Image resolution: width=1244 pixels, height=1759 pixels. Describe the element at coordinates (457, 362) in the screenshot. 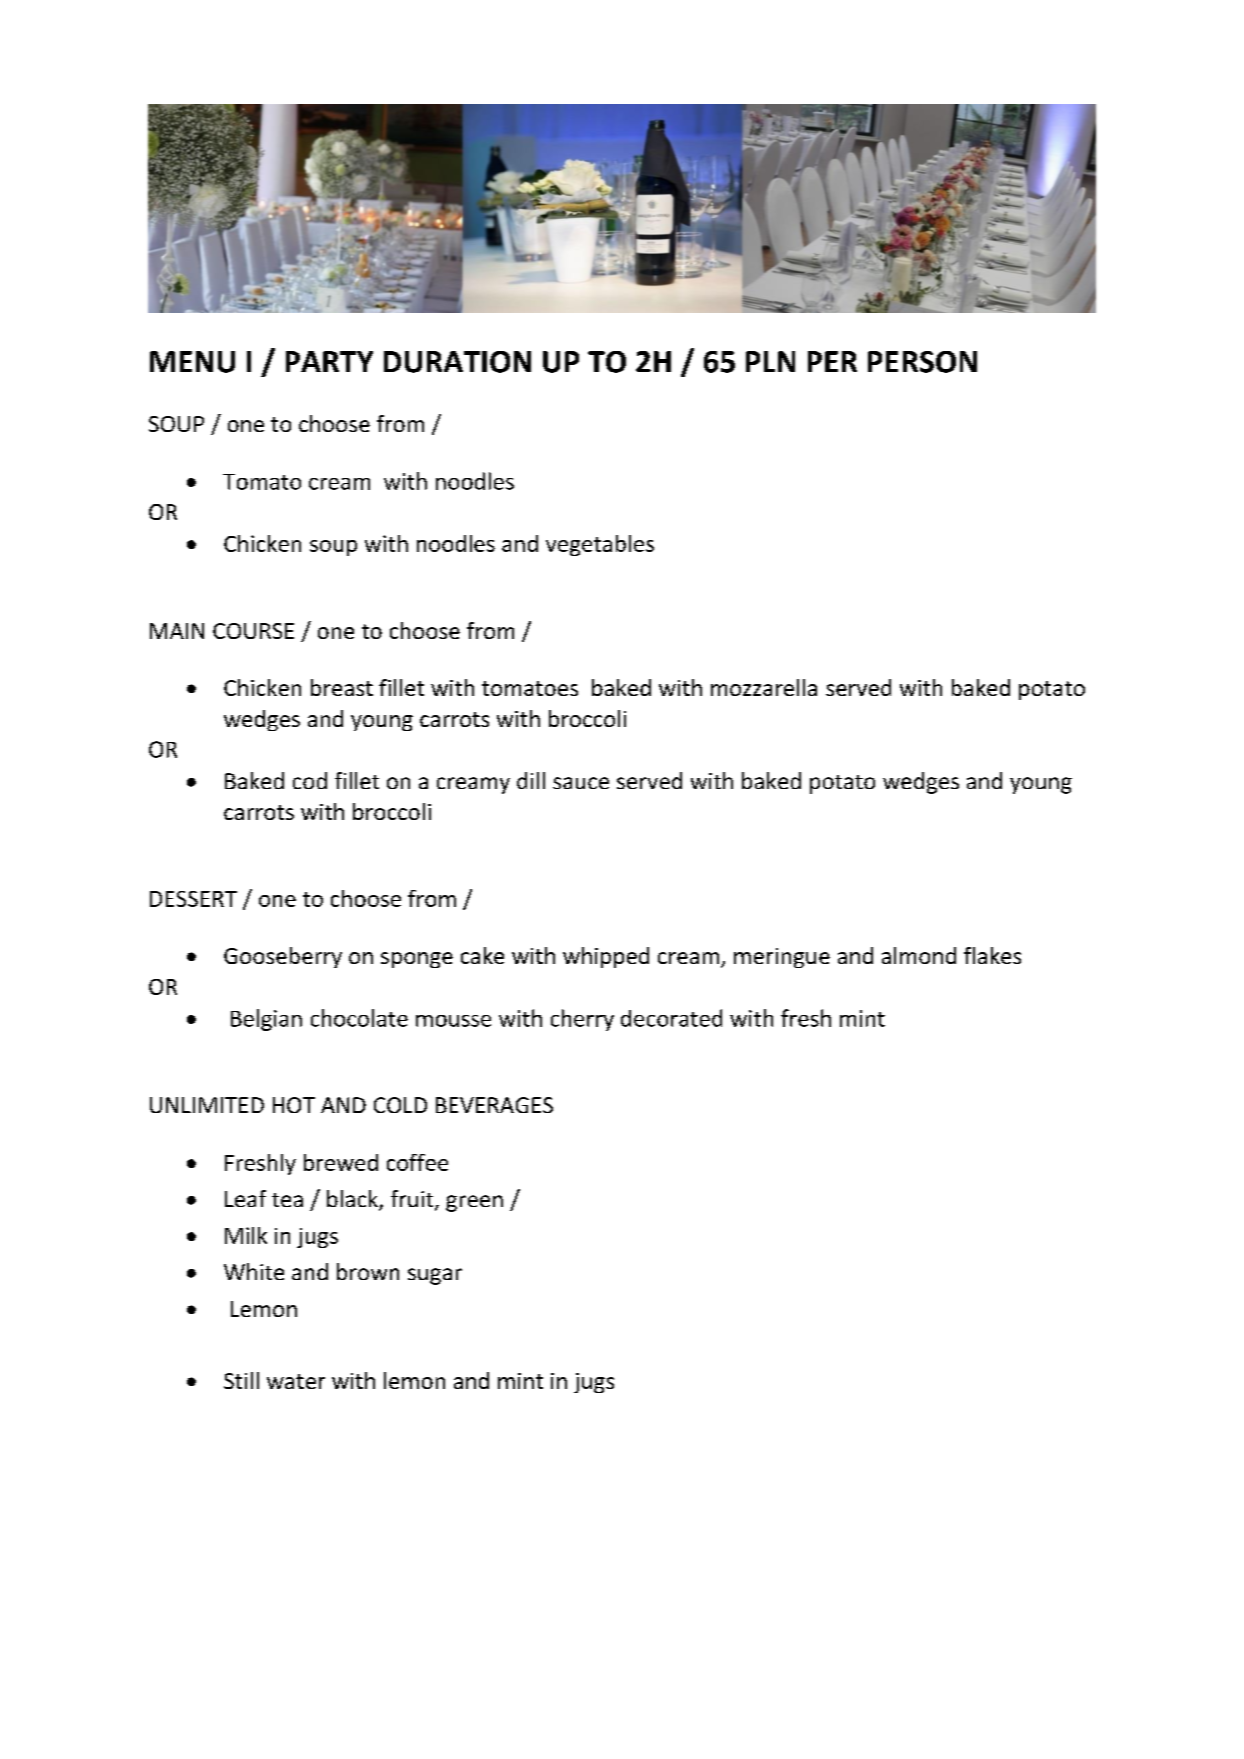

I see `DURATION` at that location.
